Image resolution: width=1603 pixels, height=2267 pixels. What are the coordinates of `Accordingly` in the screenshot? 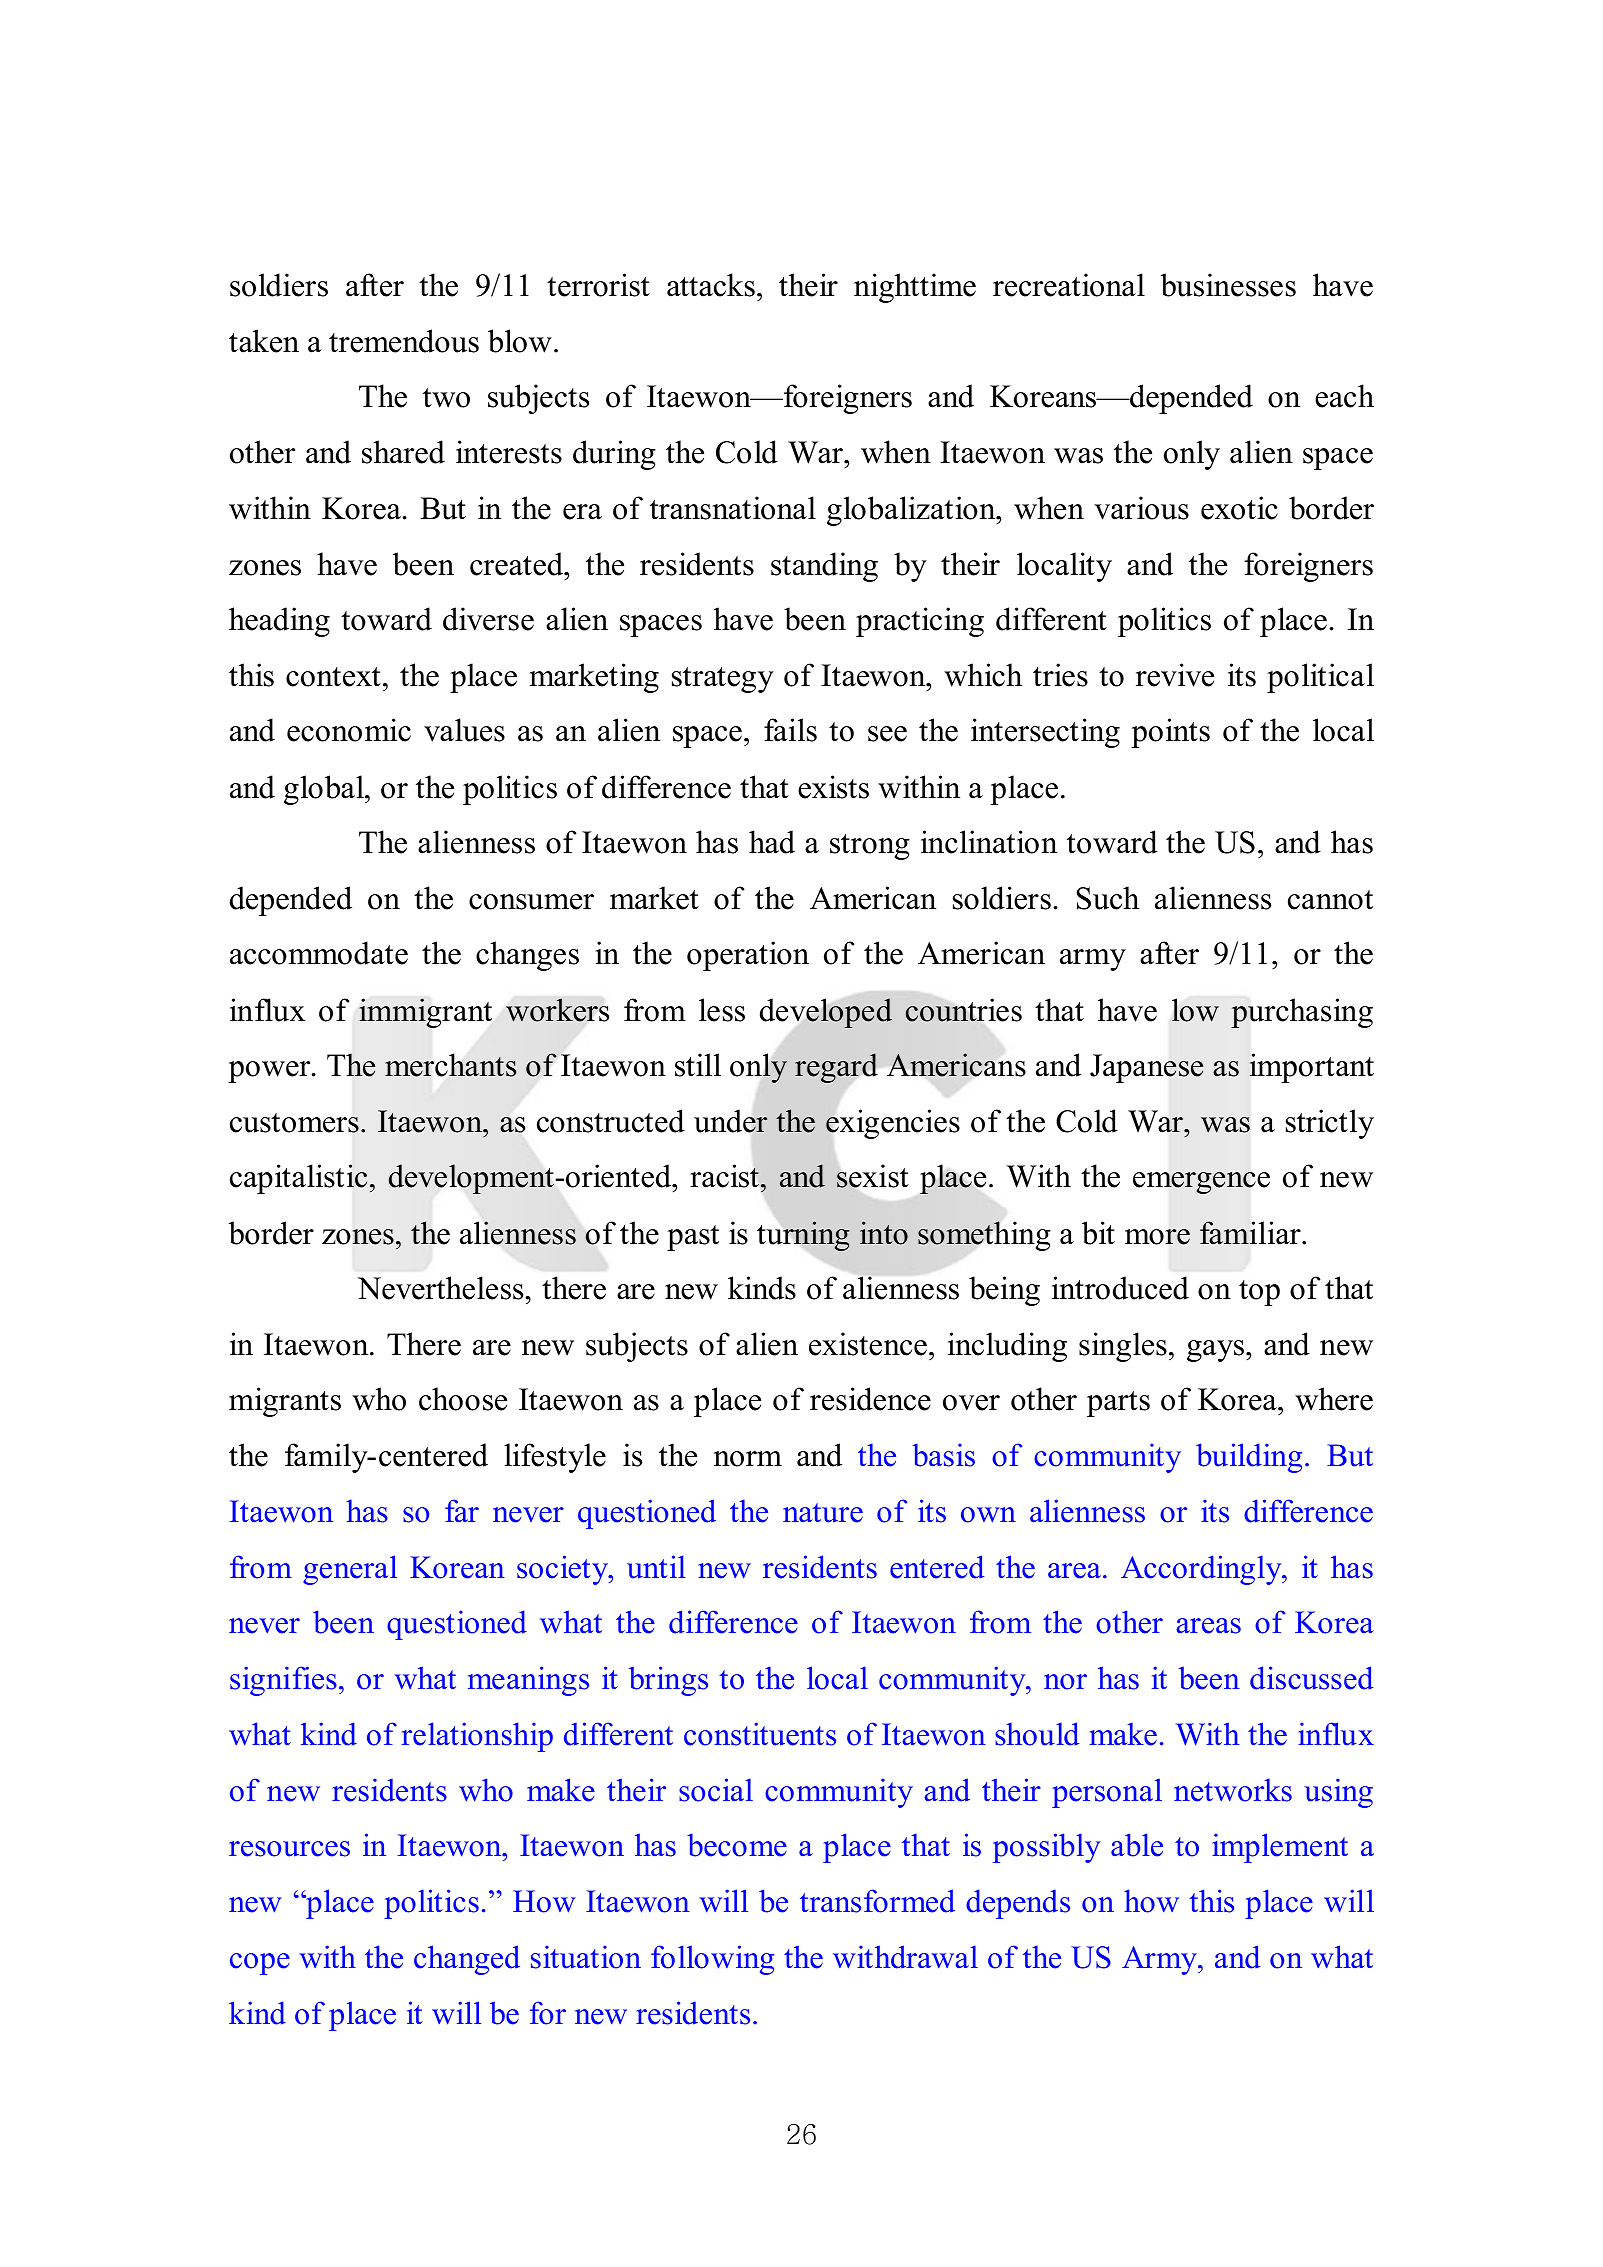 It's located at (1202, 1570).
